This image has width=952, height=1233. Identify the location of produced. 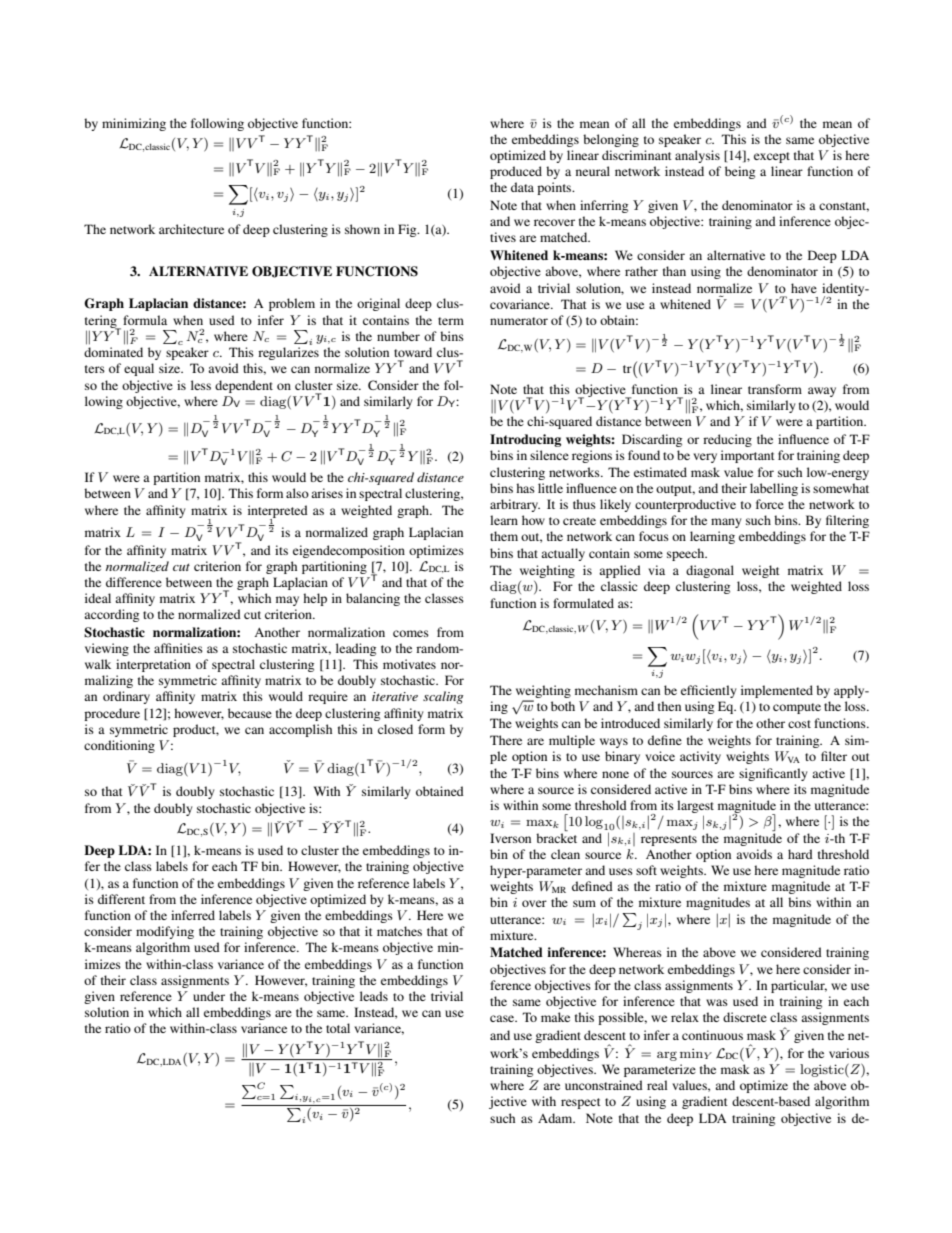
(516, 172).
